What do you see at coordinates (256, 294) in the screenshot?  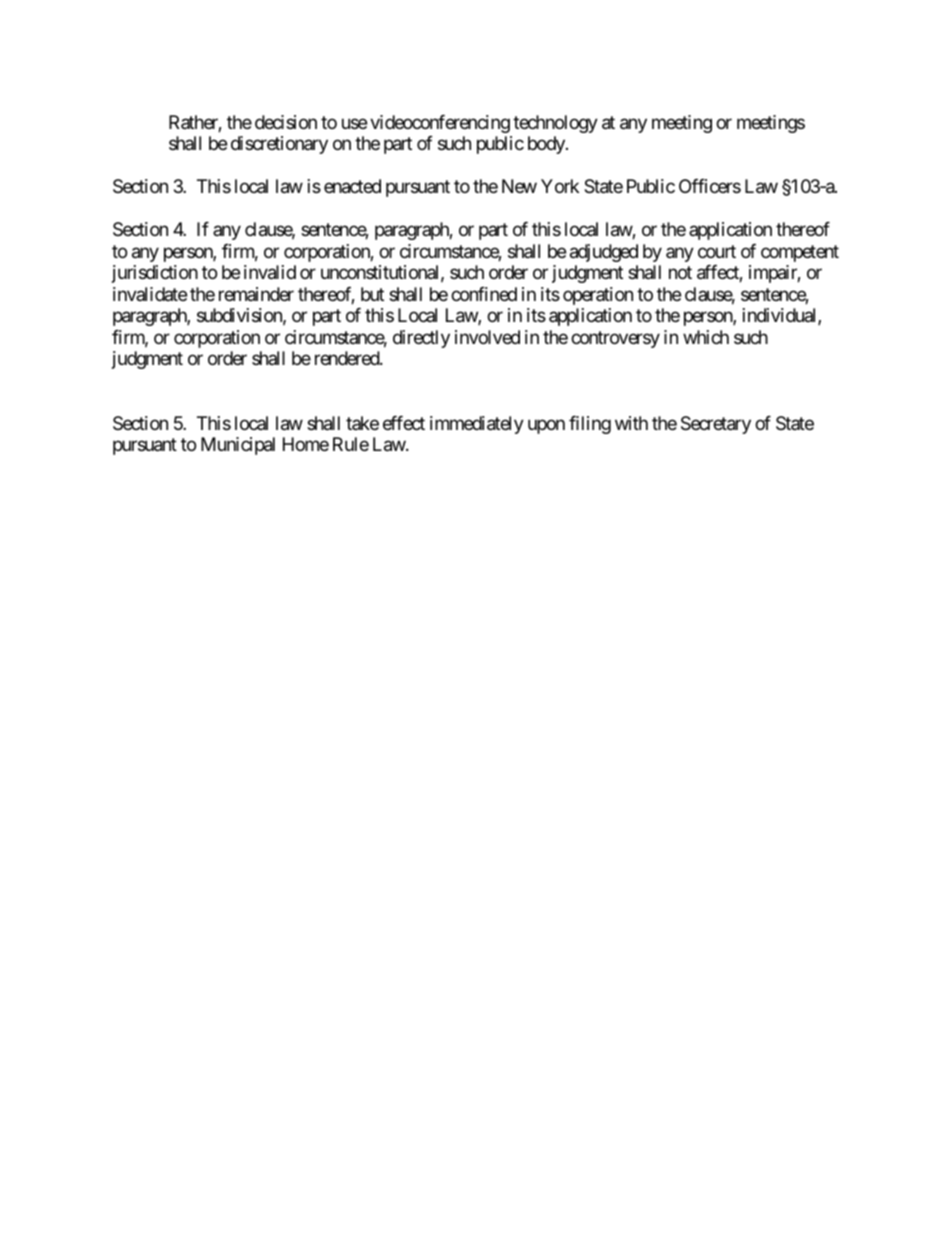 I see `remainder` at bounding box center [256, 294].
